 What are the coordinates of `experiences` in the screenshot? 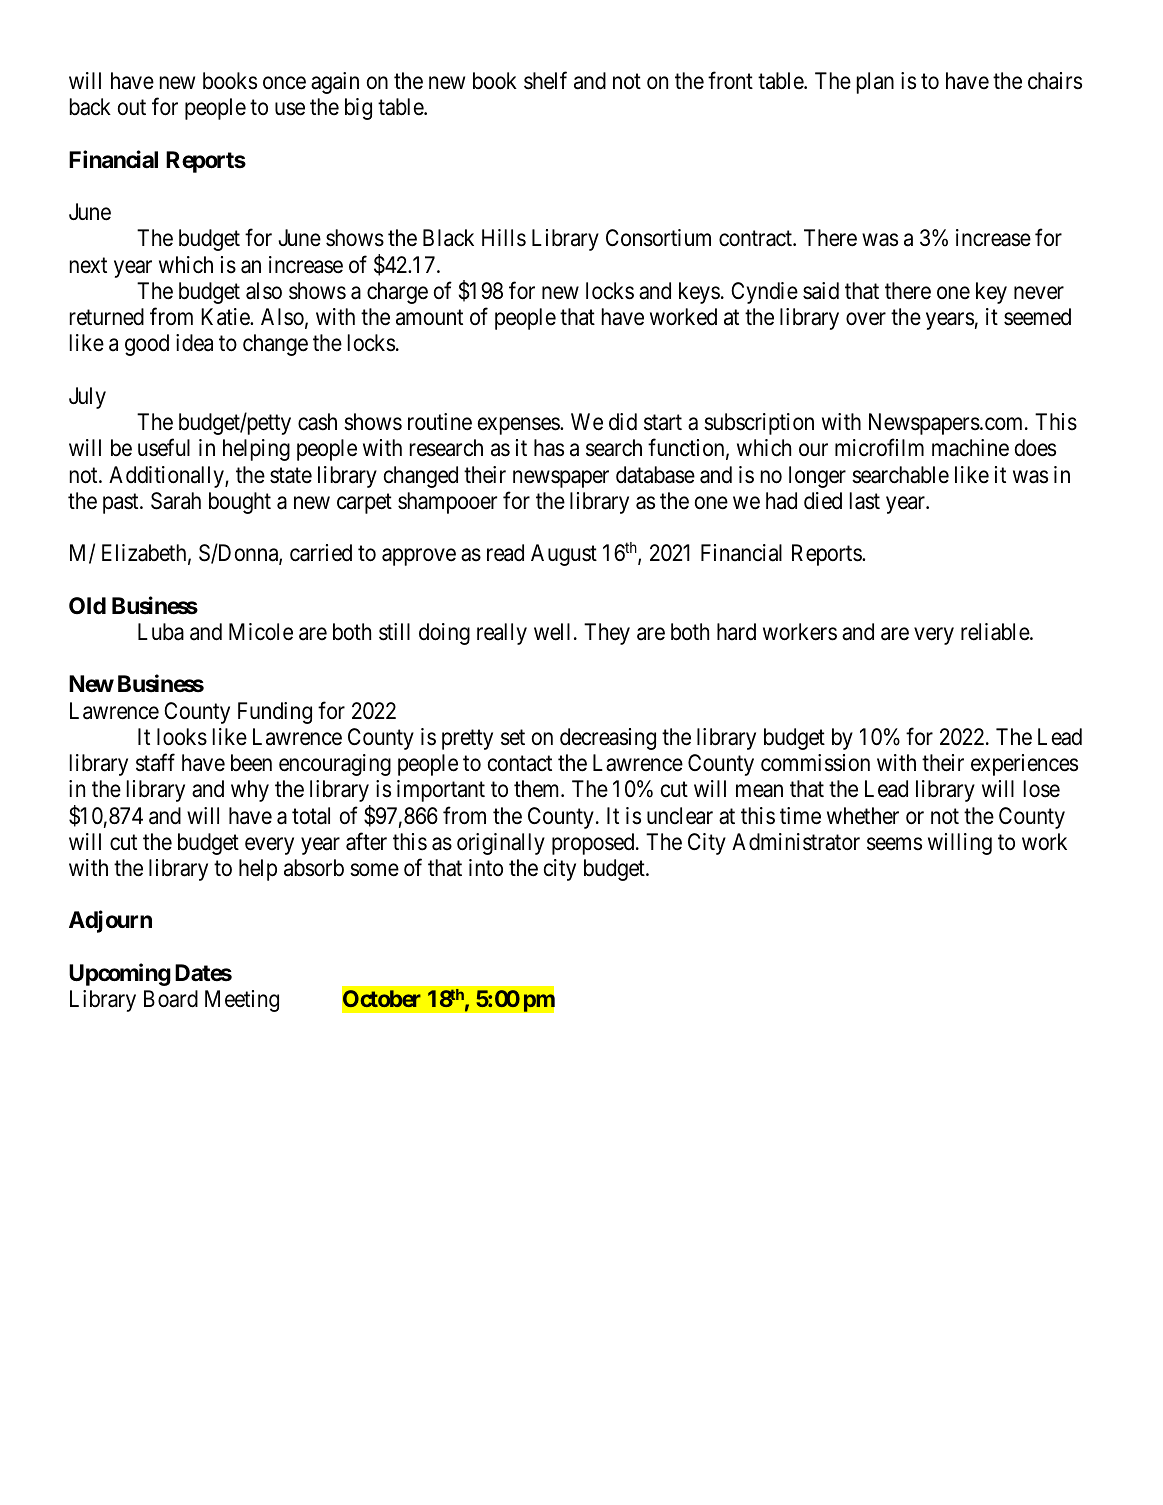 It's located at (1024, 765).
